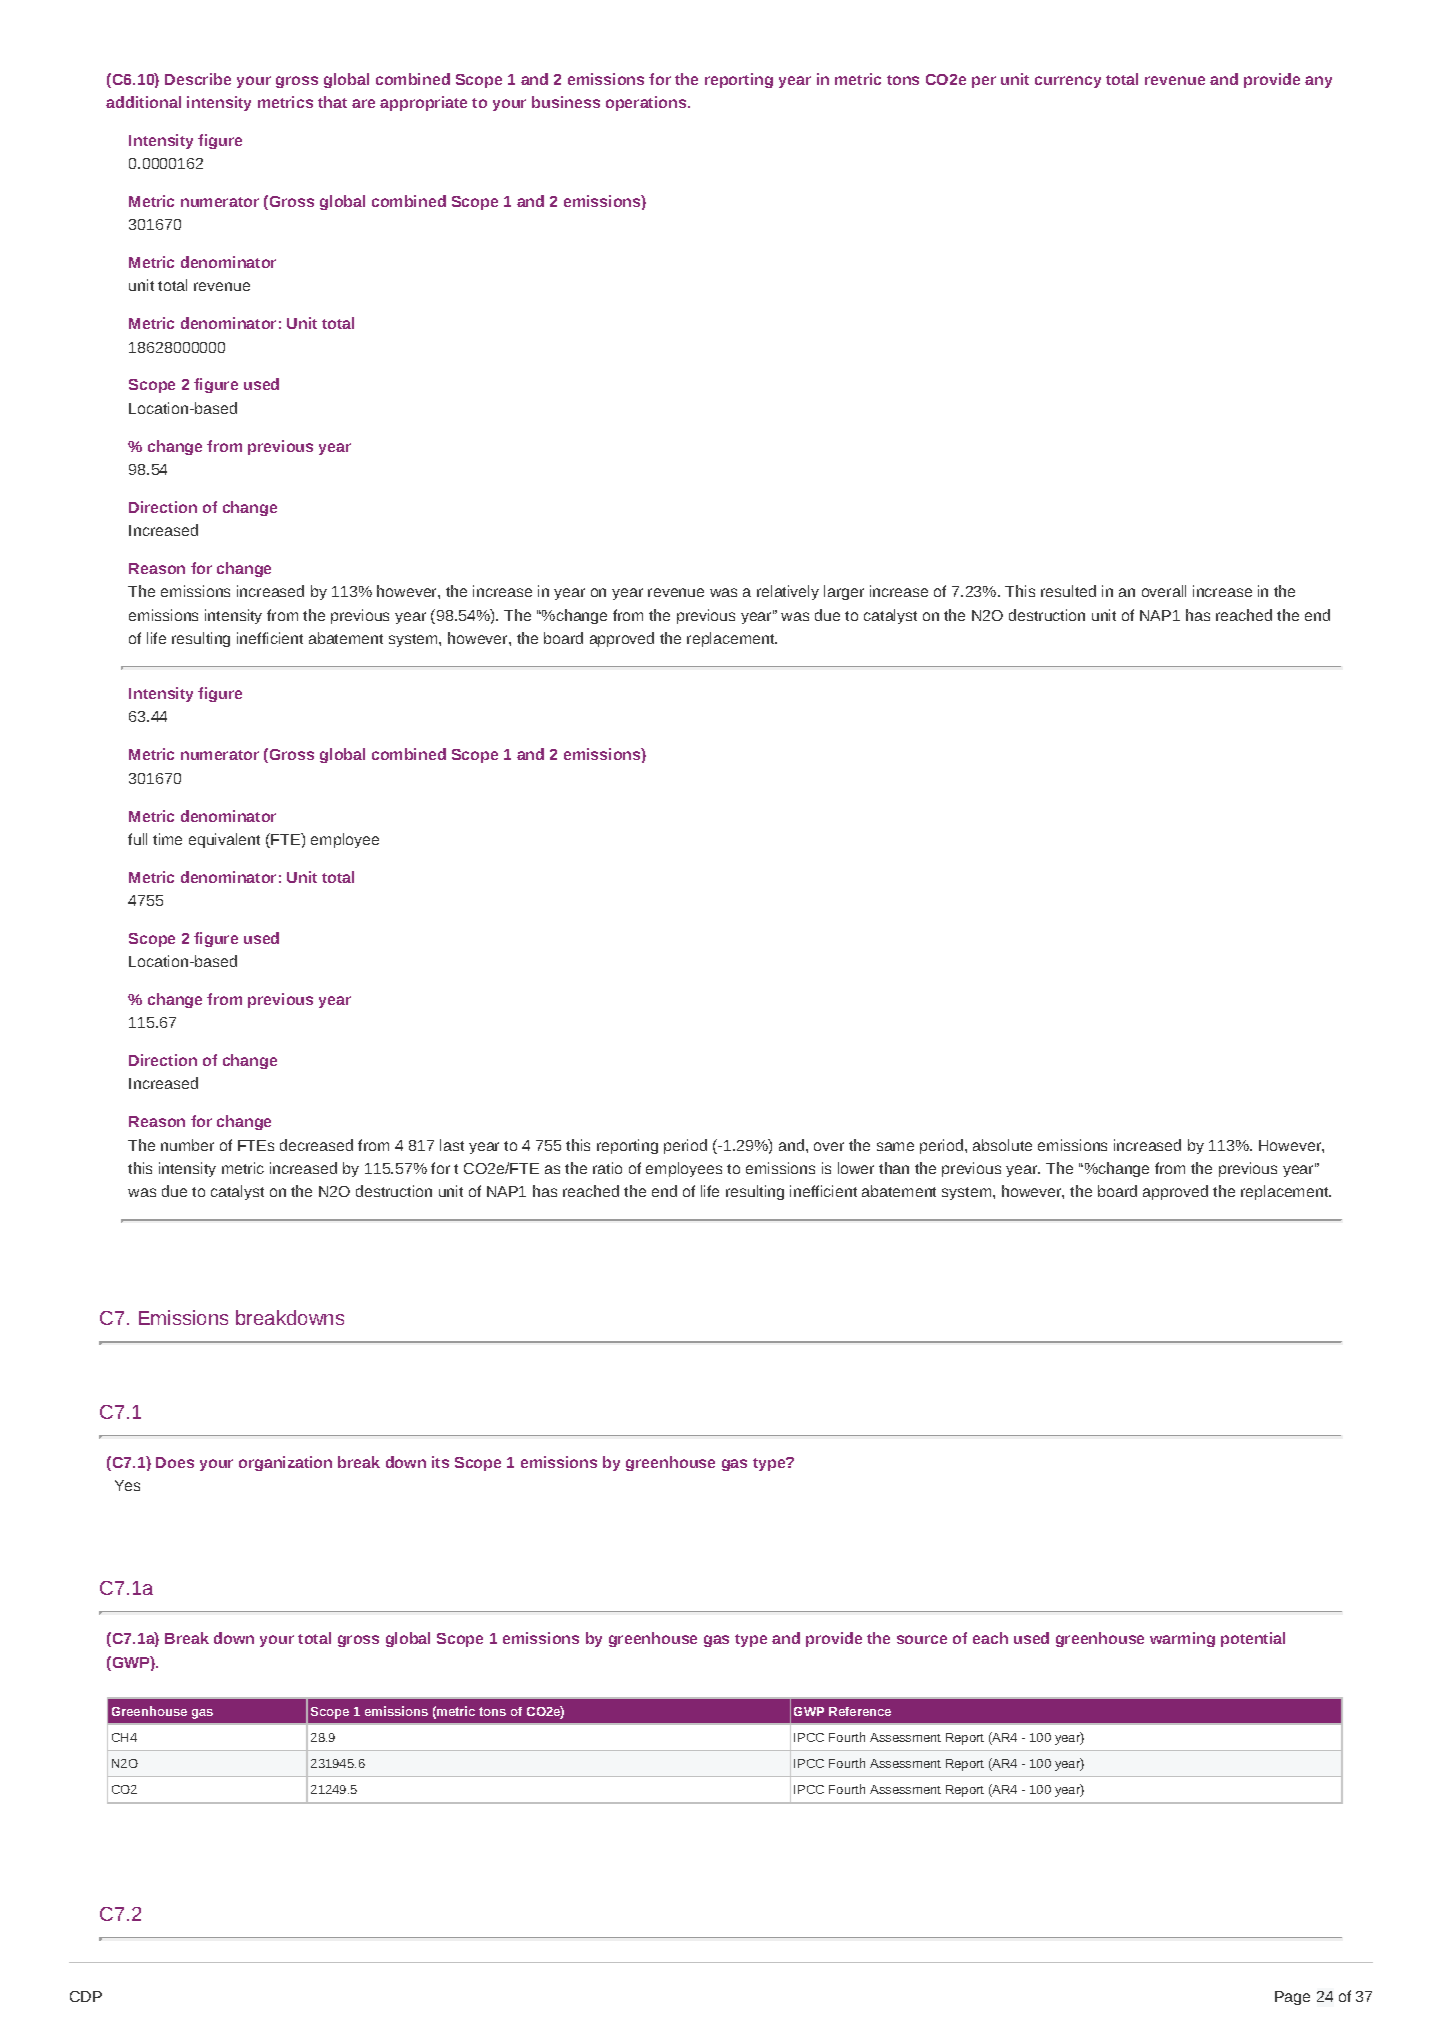 The height and width of the screenshot is (2043, 1443). What do you see at coordinates (1068, 82) in the screenshot?
I see `currency` at bounding box center [1068, 82].
